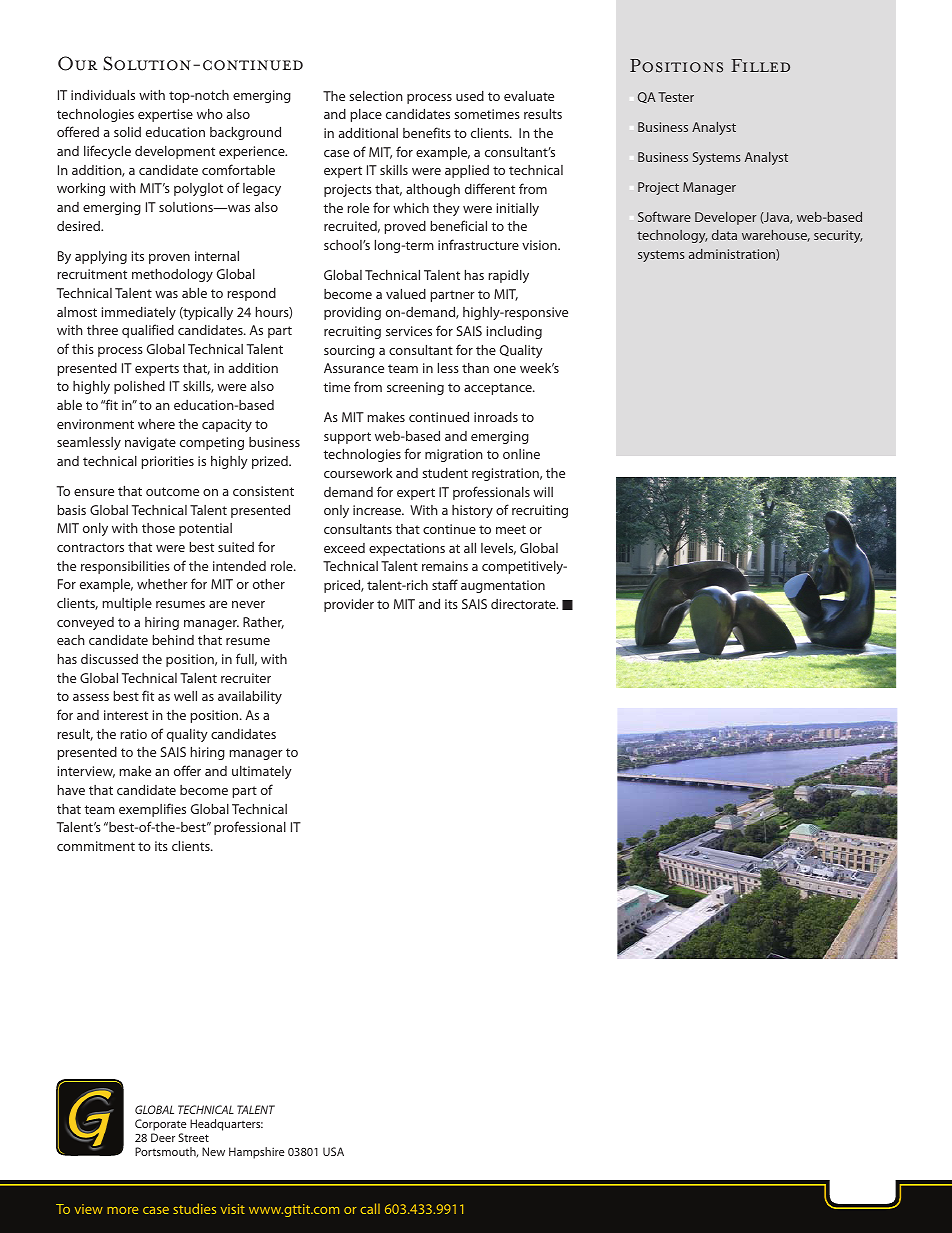 The image size is (952, 1233). What do you see at coordinates (262, 772) in the document?
I see `ultimately` at bounding box center [262, 772].
